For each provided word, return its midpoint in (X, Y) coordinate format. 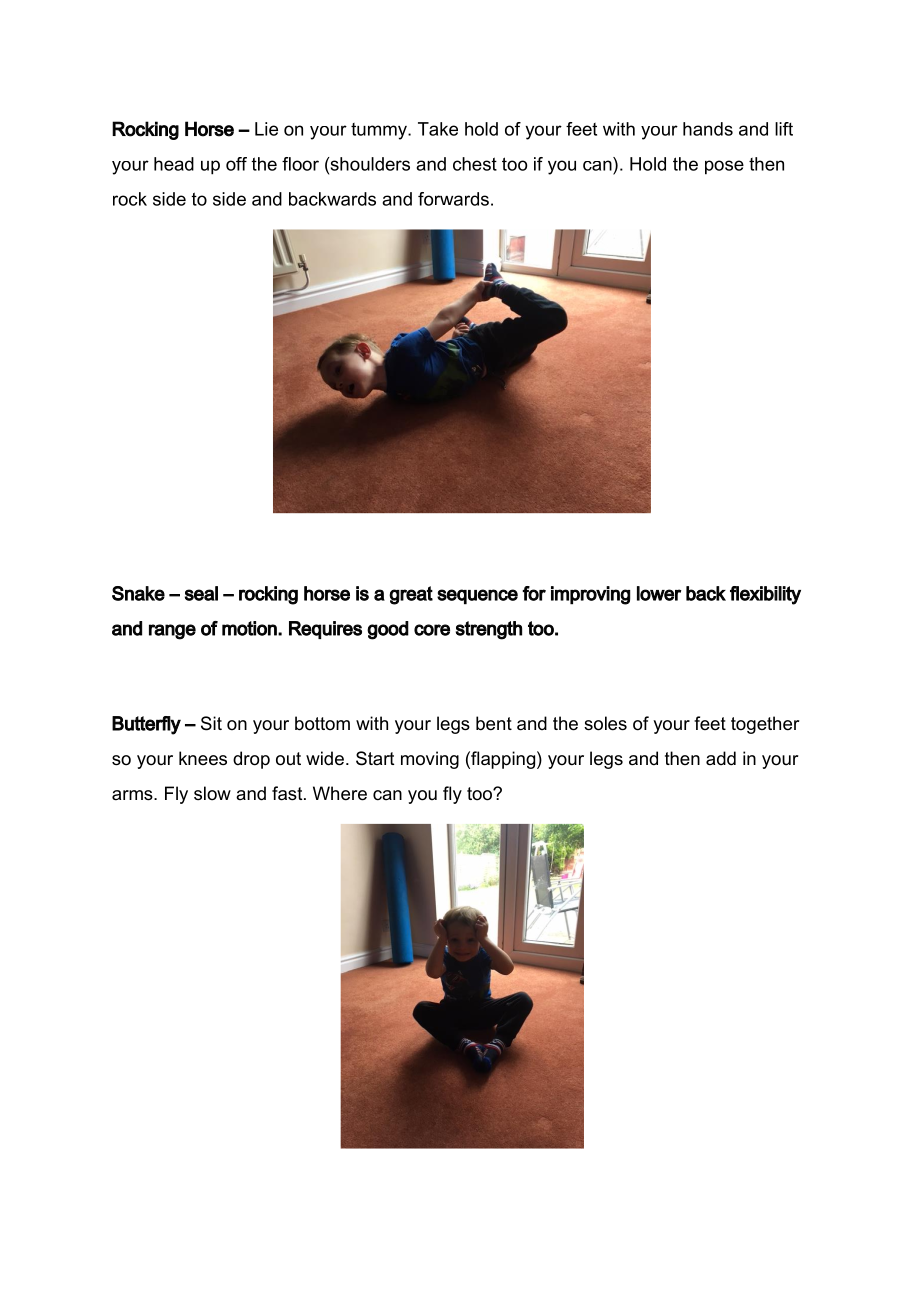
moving (430, 760)
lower (659, 593)
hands (708, 129)
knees (203, 758)
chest (475, 164)
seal (201, 593)
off (236, 164)
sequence (477, 597)
